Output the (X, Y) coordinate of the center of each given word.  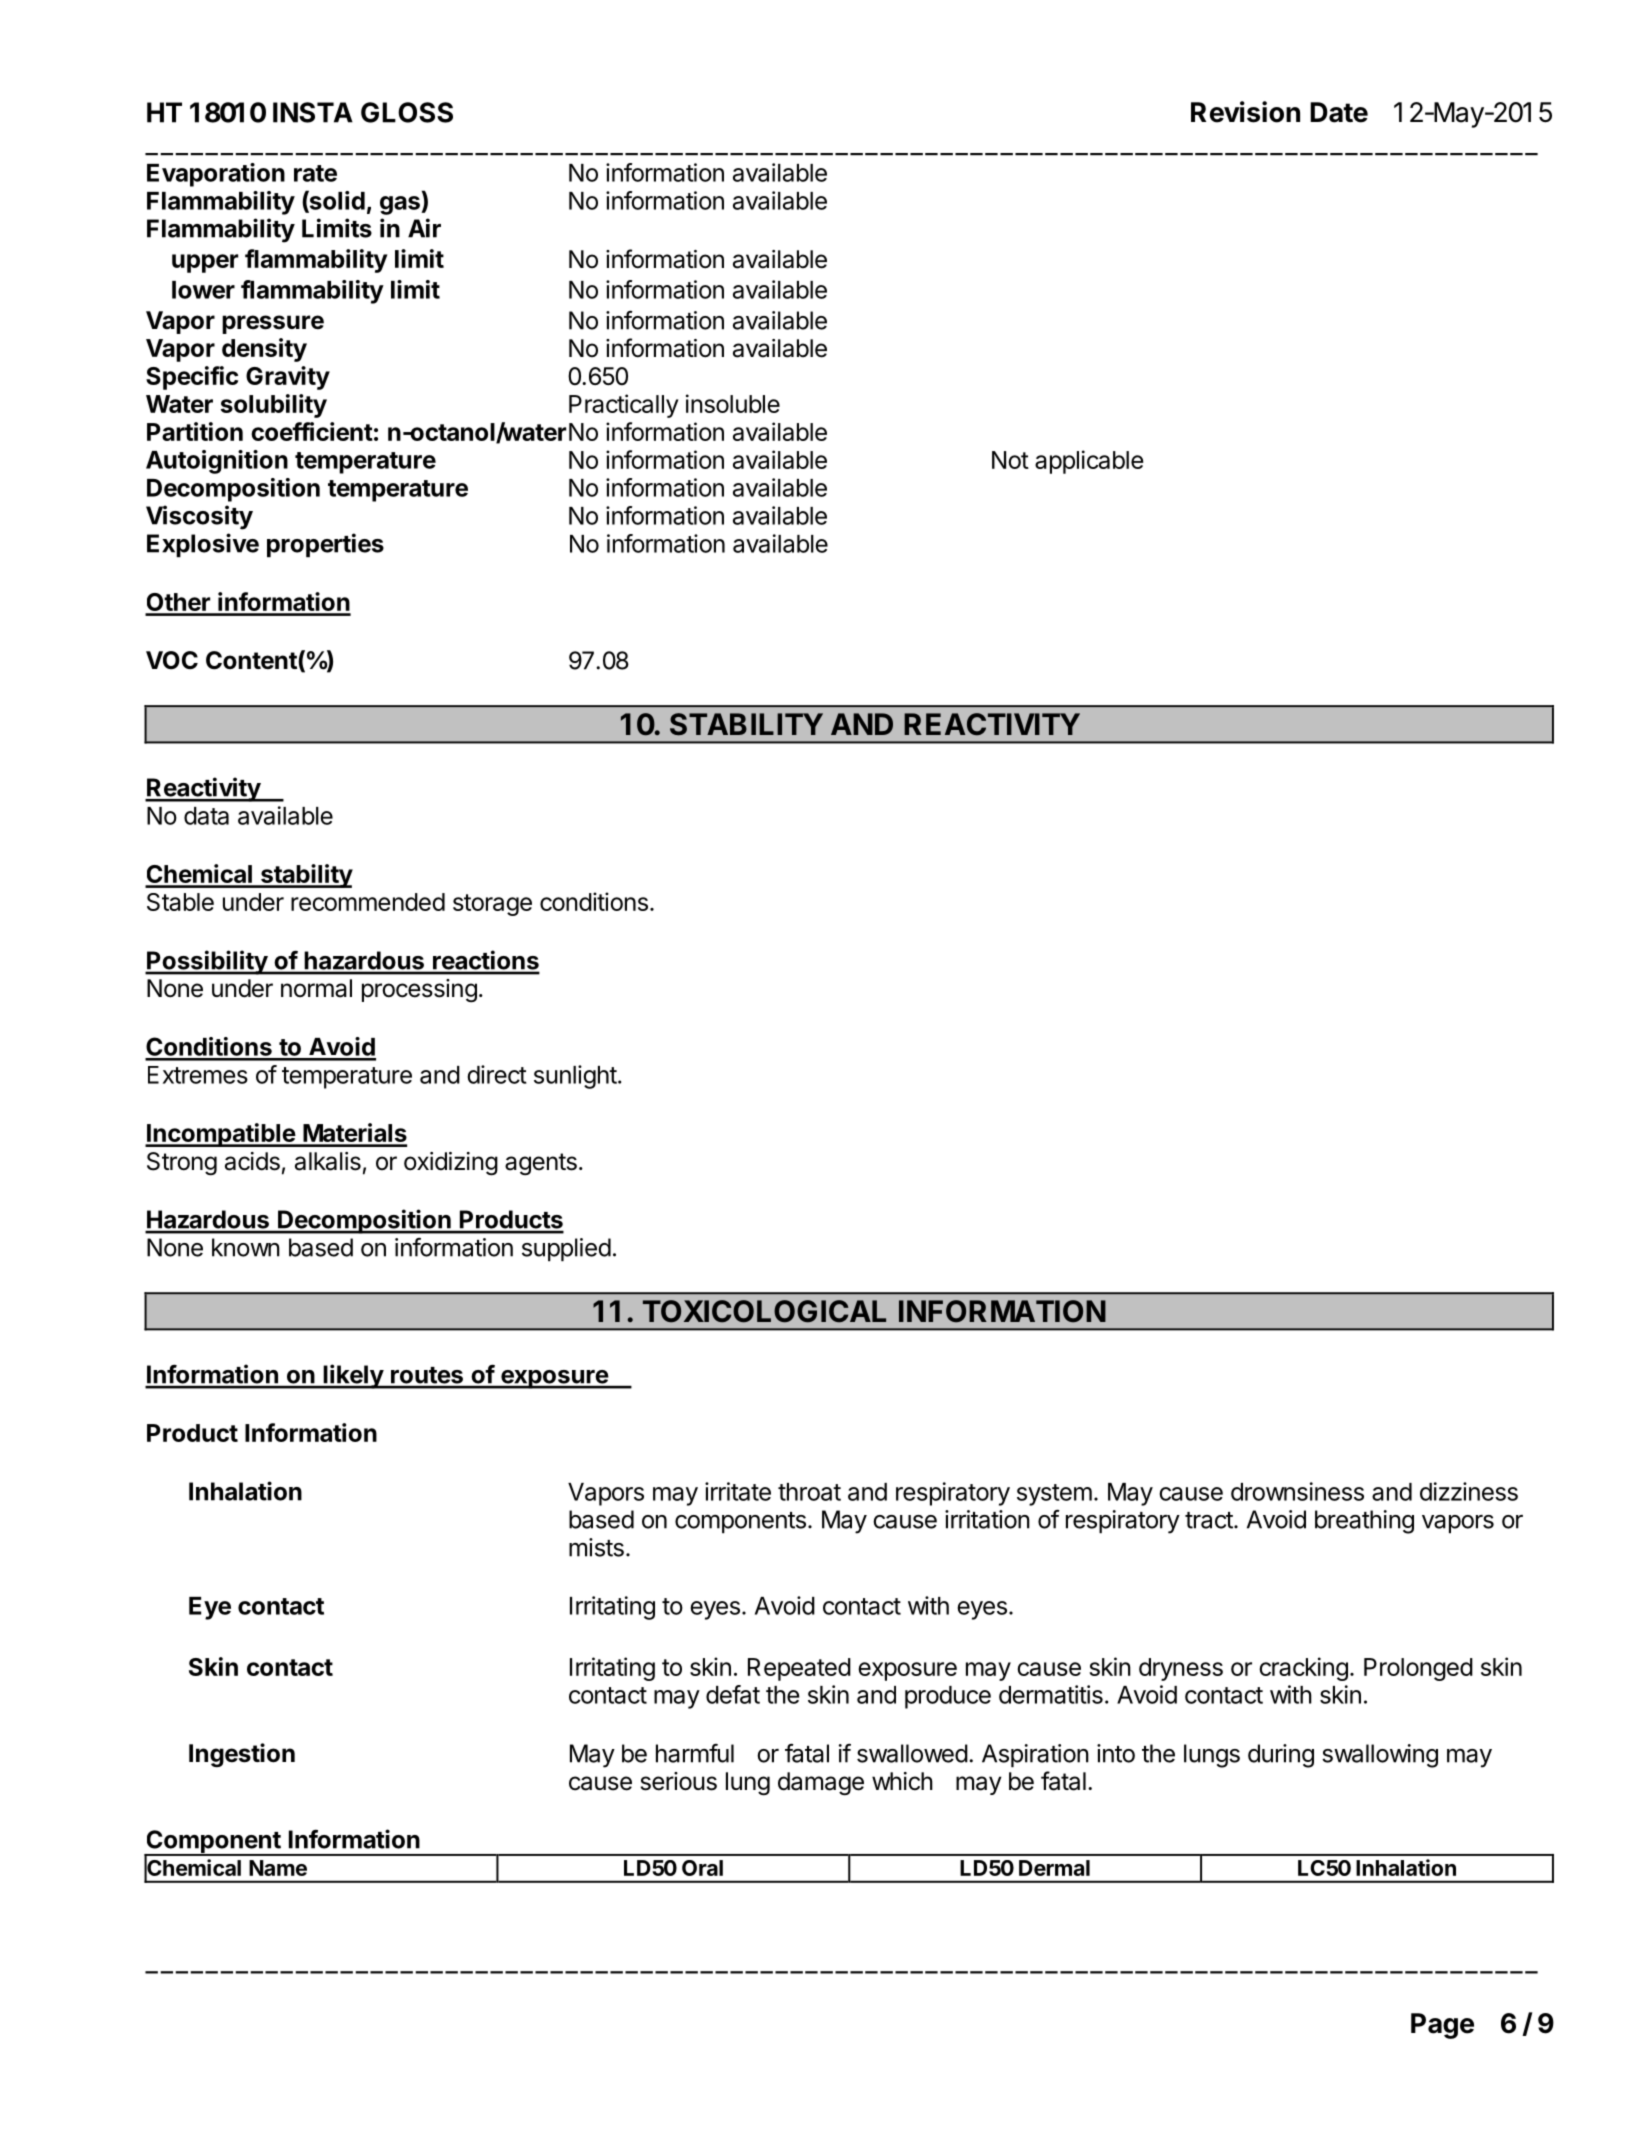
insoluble (733, 403)
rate (315, 173)
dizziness (1469, 1491)
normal (316, 988)
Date (1339, 112)
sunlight (575, 1077)
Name (278, 1868)
